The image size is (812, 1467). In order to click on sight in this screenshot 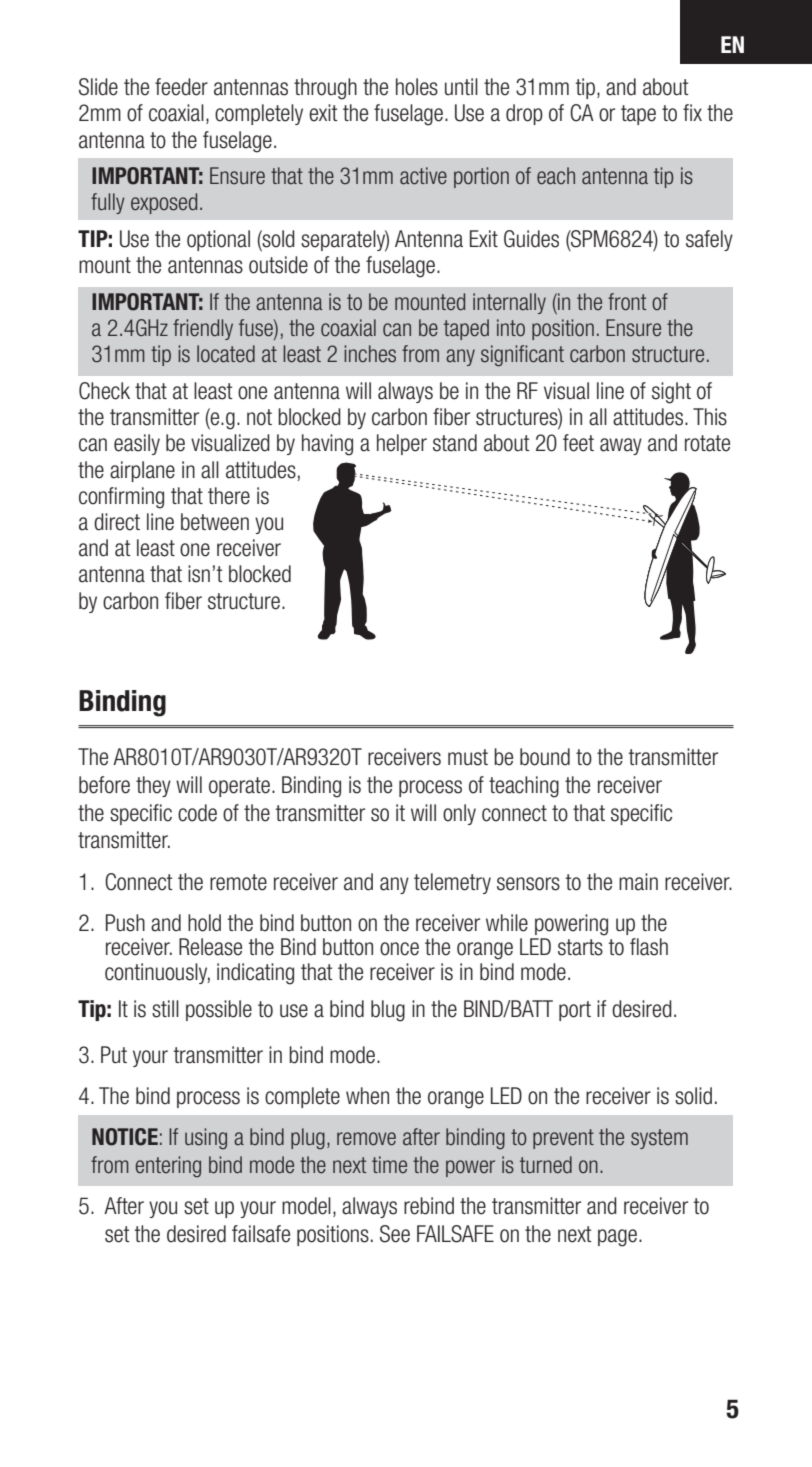, I will do `click(671, 393)`.
